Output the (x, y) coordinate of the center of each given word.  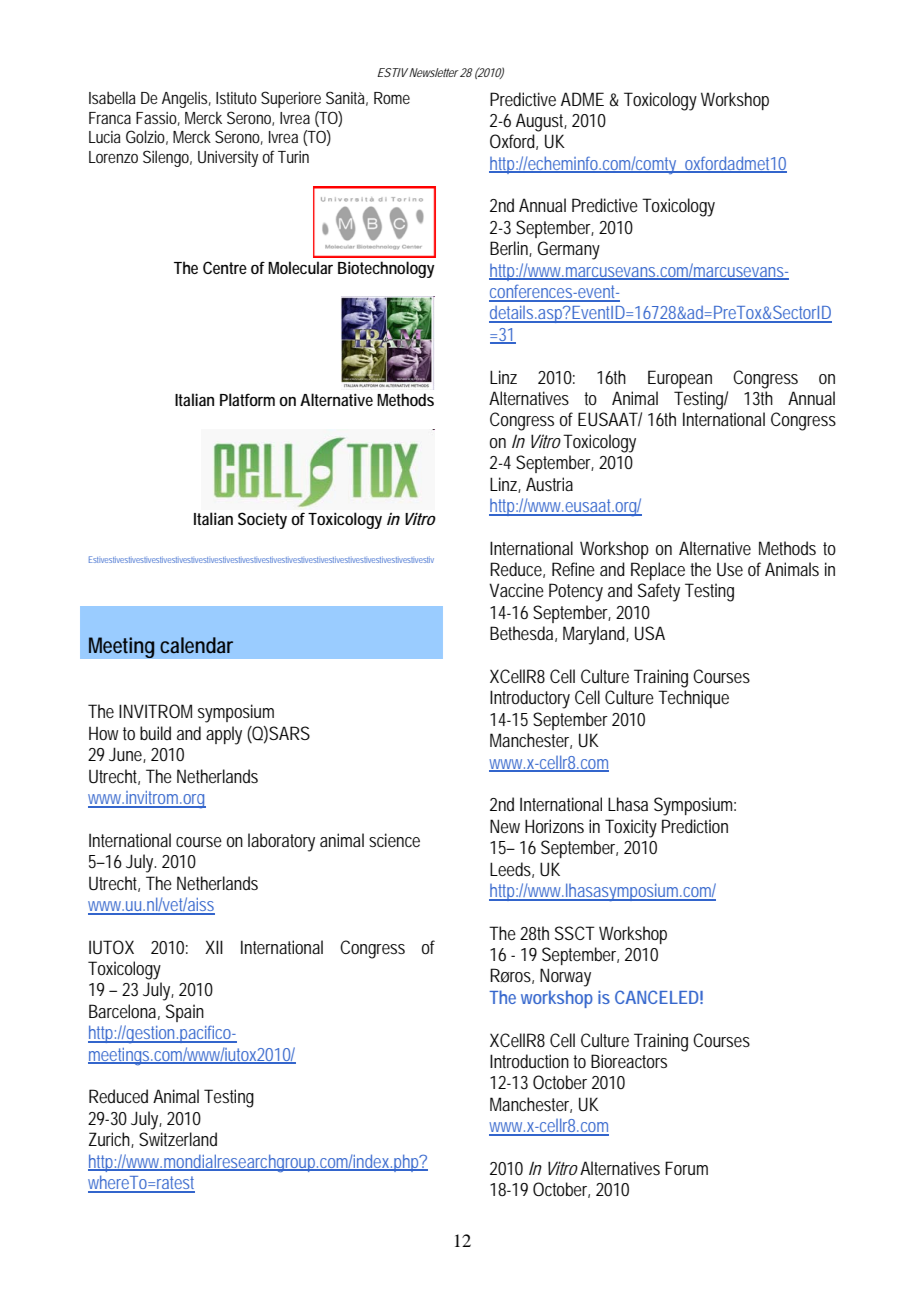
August (541, 122)
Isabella (112, 97)
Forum (686, 1168)
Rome (392, 98)
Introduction (529, 1061)
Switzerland (178, 1139)
